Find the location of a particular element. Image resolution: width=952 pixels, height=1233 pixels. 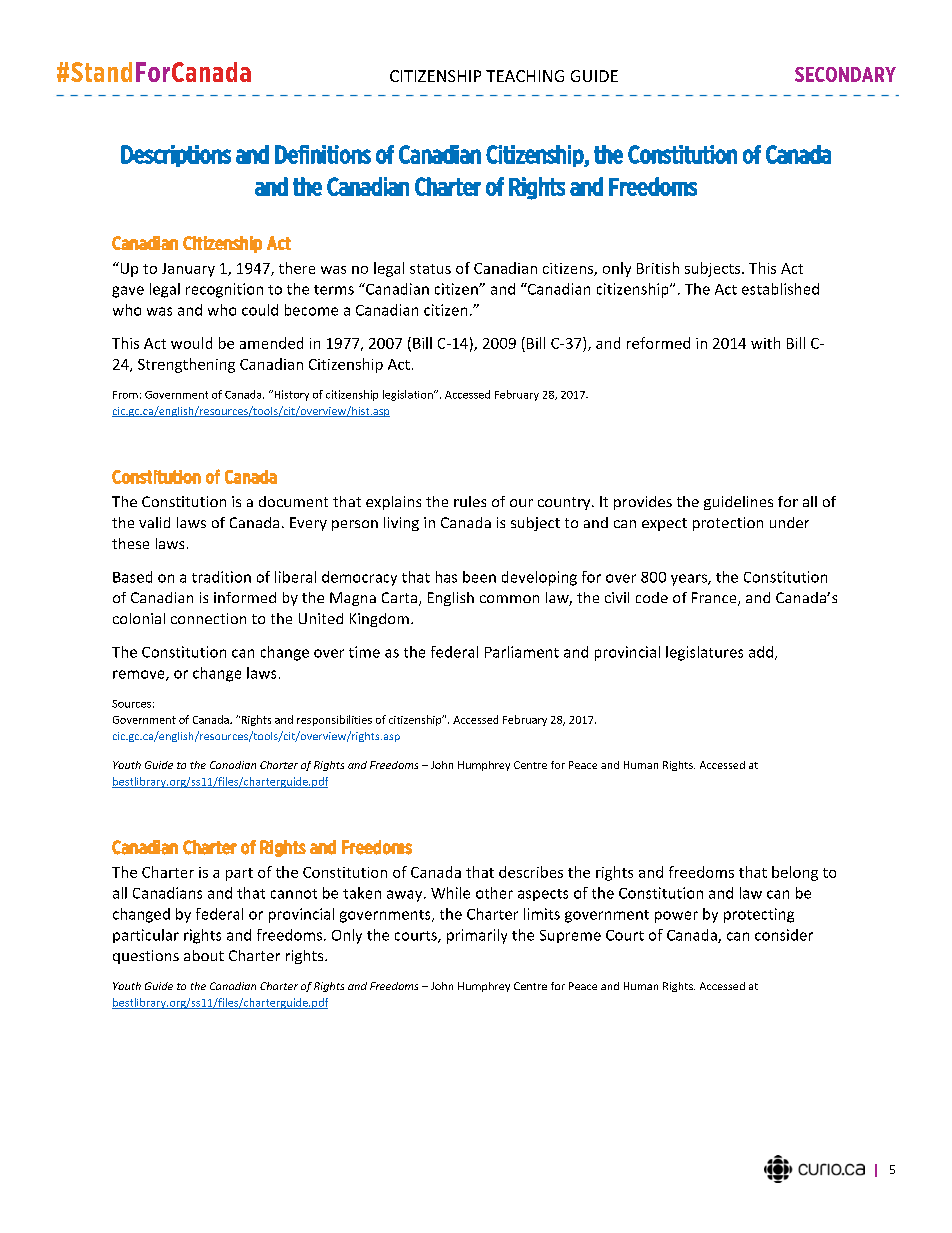

legislation is located at coordinates (409, 395).
